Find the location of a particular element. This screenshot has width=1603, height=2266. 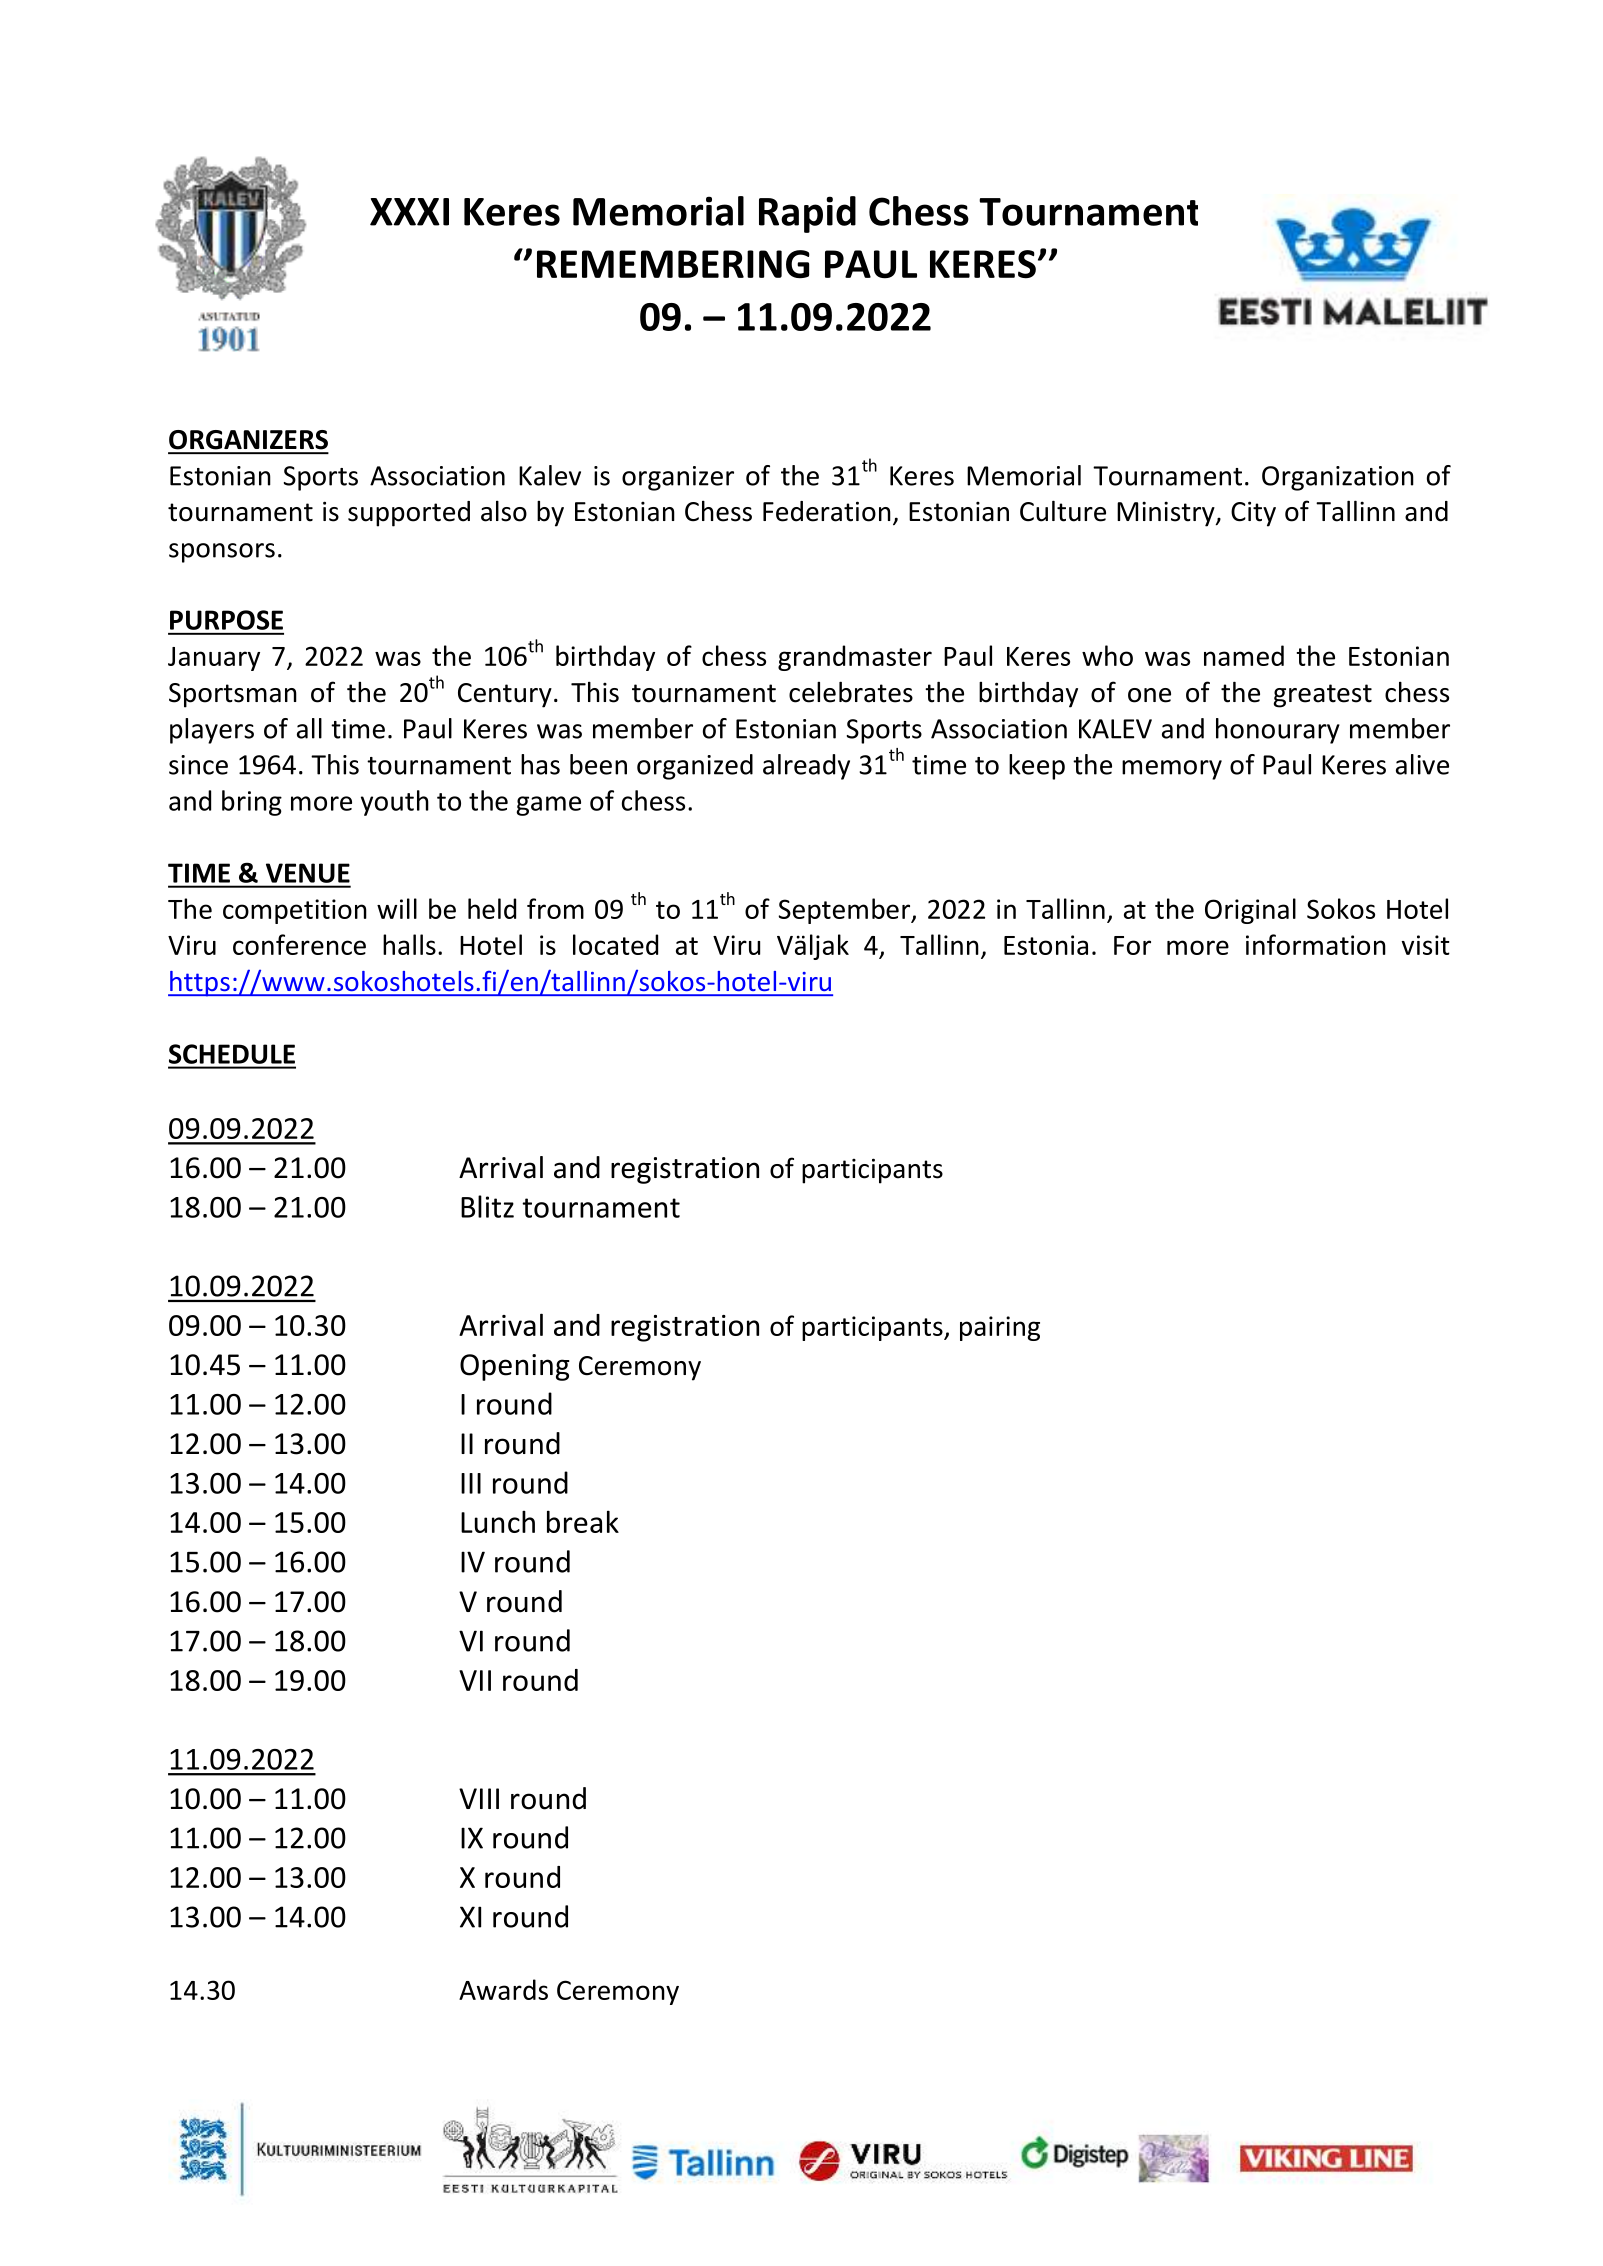

pairing is located at coordinates (1000, 1328).
